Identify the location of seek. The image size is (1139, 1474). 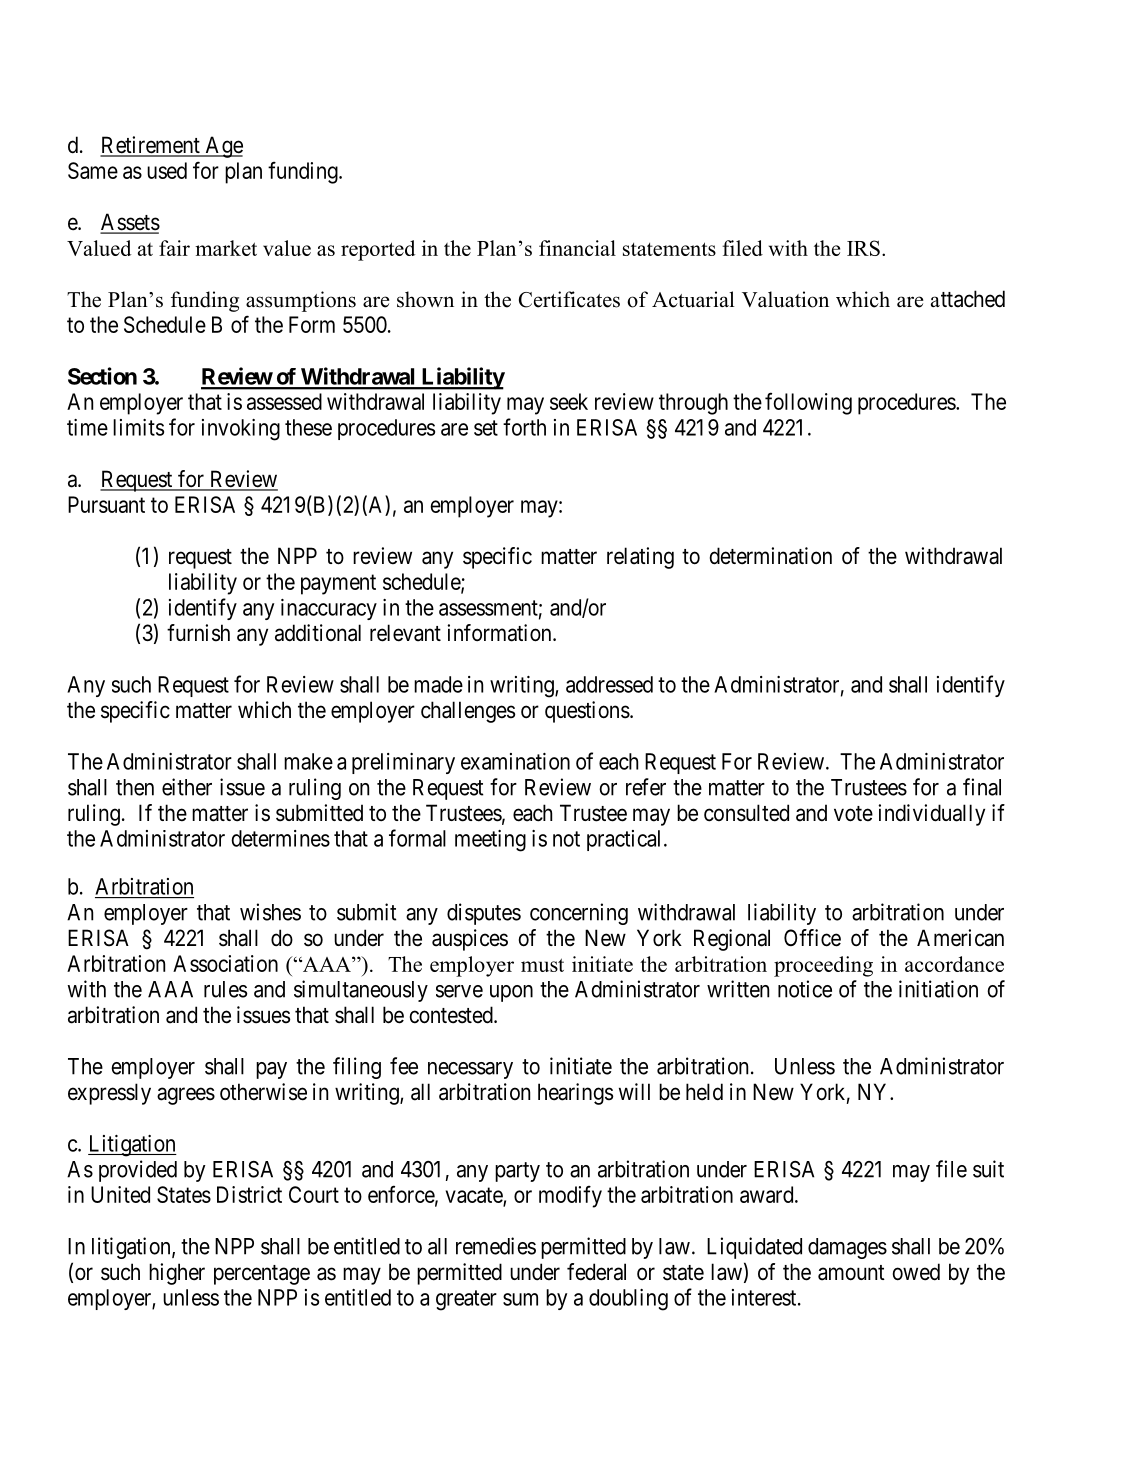
(569, 401).
